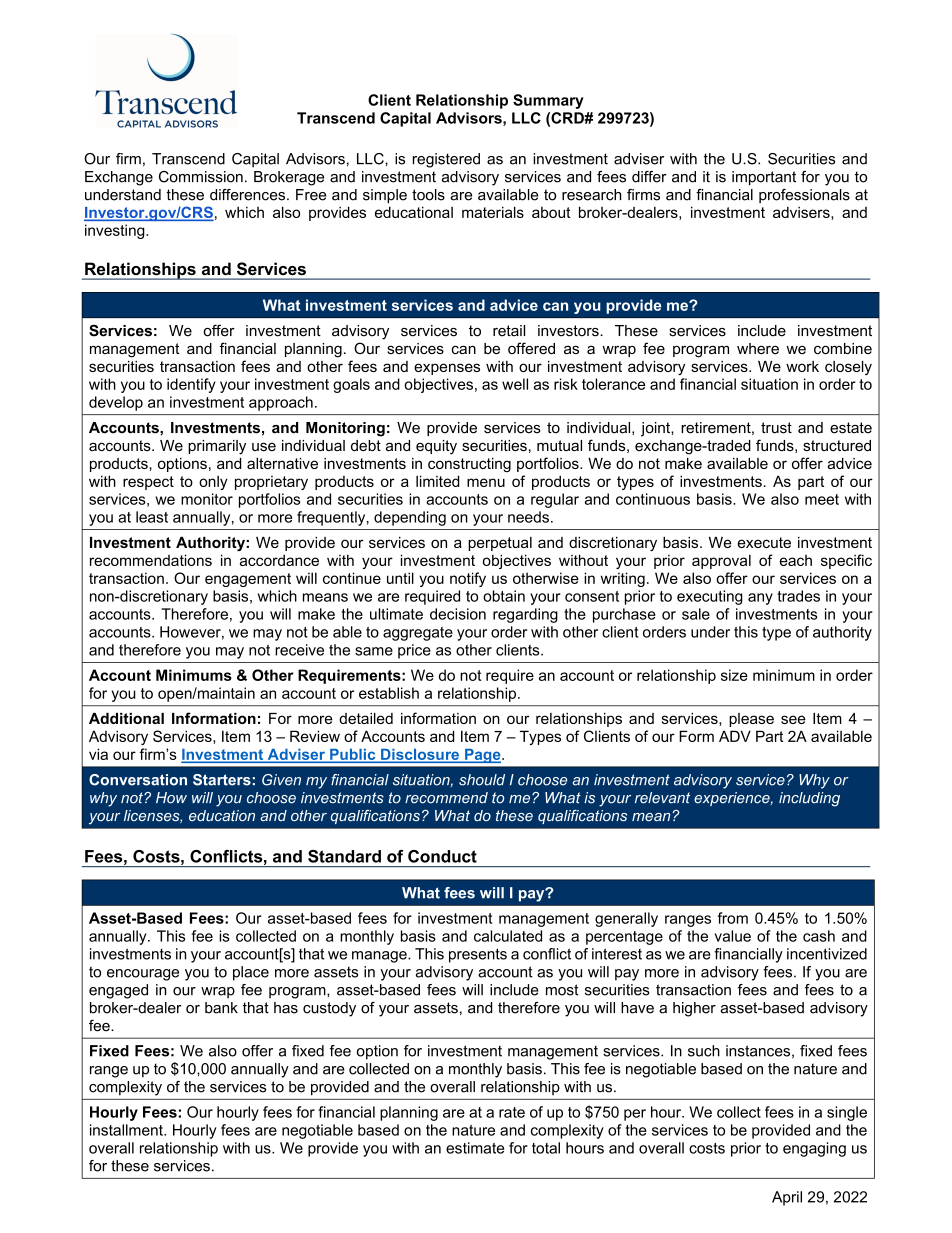  What do you see at coordinates (222, 780) in the screenshot?
I see `Starters` at bounding box center [222, 780].
